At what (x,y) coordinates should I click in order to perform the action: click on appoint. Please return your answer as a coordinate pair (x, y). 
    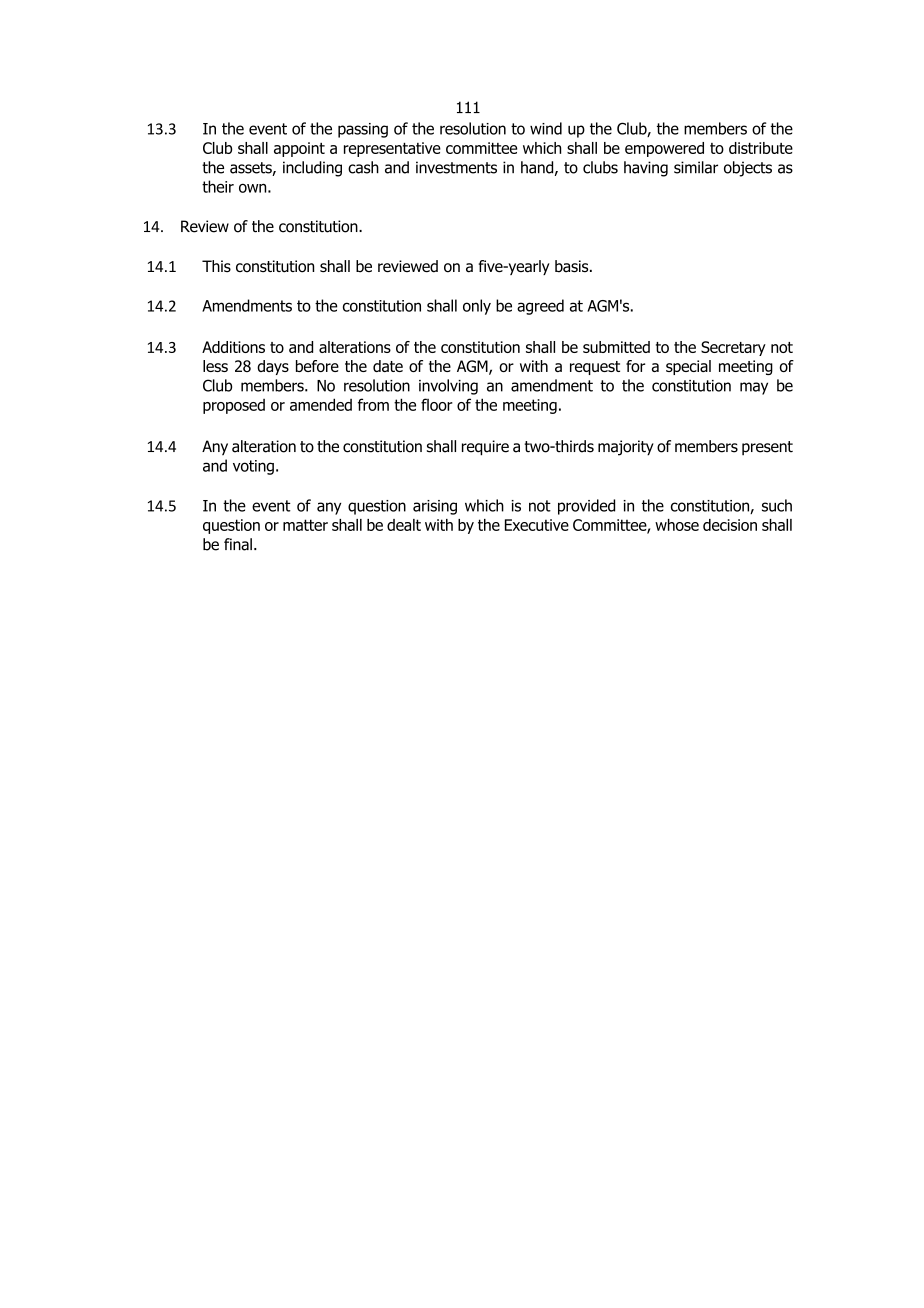
    Looking at the image, I should click on (299, 149).
